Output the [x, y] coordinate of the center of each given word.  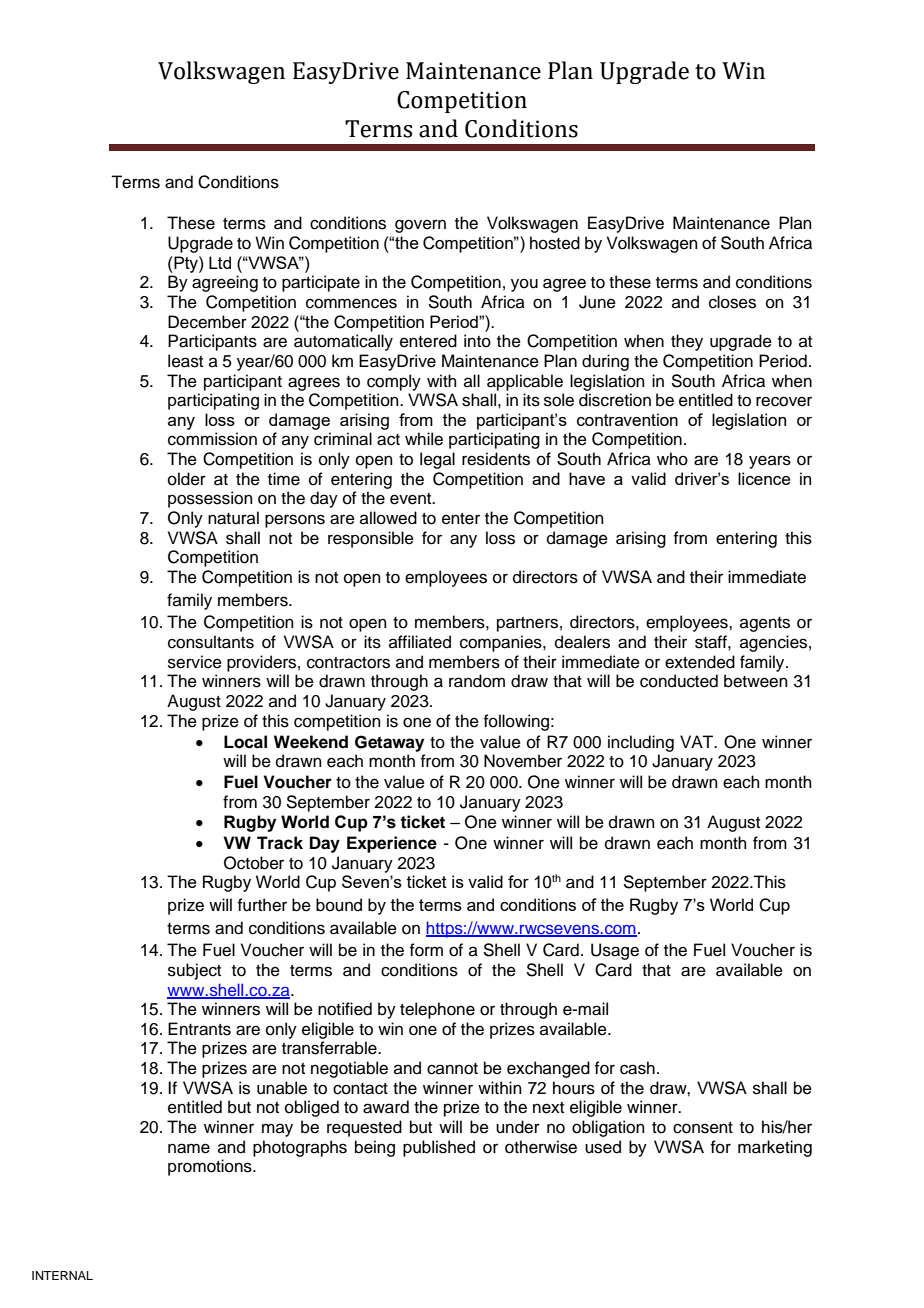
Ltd [220, 262]
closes [732, 302]
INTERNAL [62, 1275]
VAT [698, 741]
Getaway [389, 743]
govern [420, 226]
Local [245, 742]
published [439, 1148]
